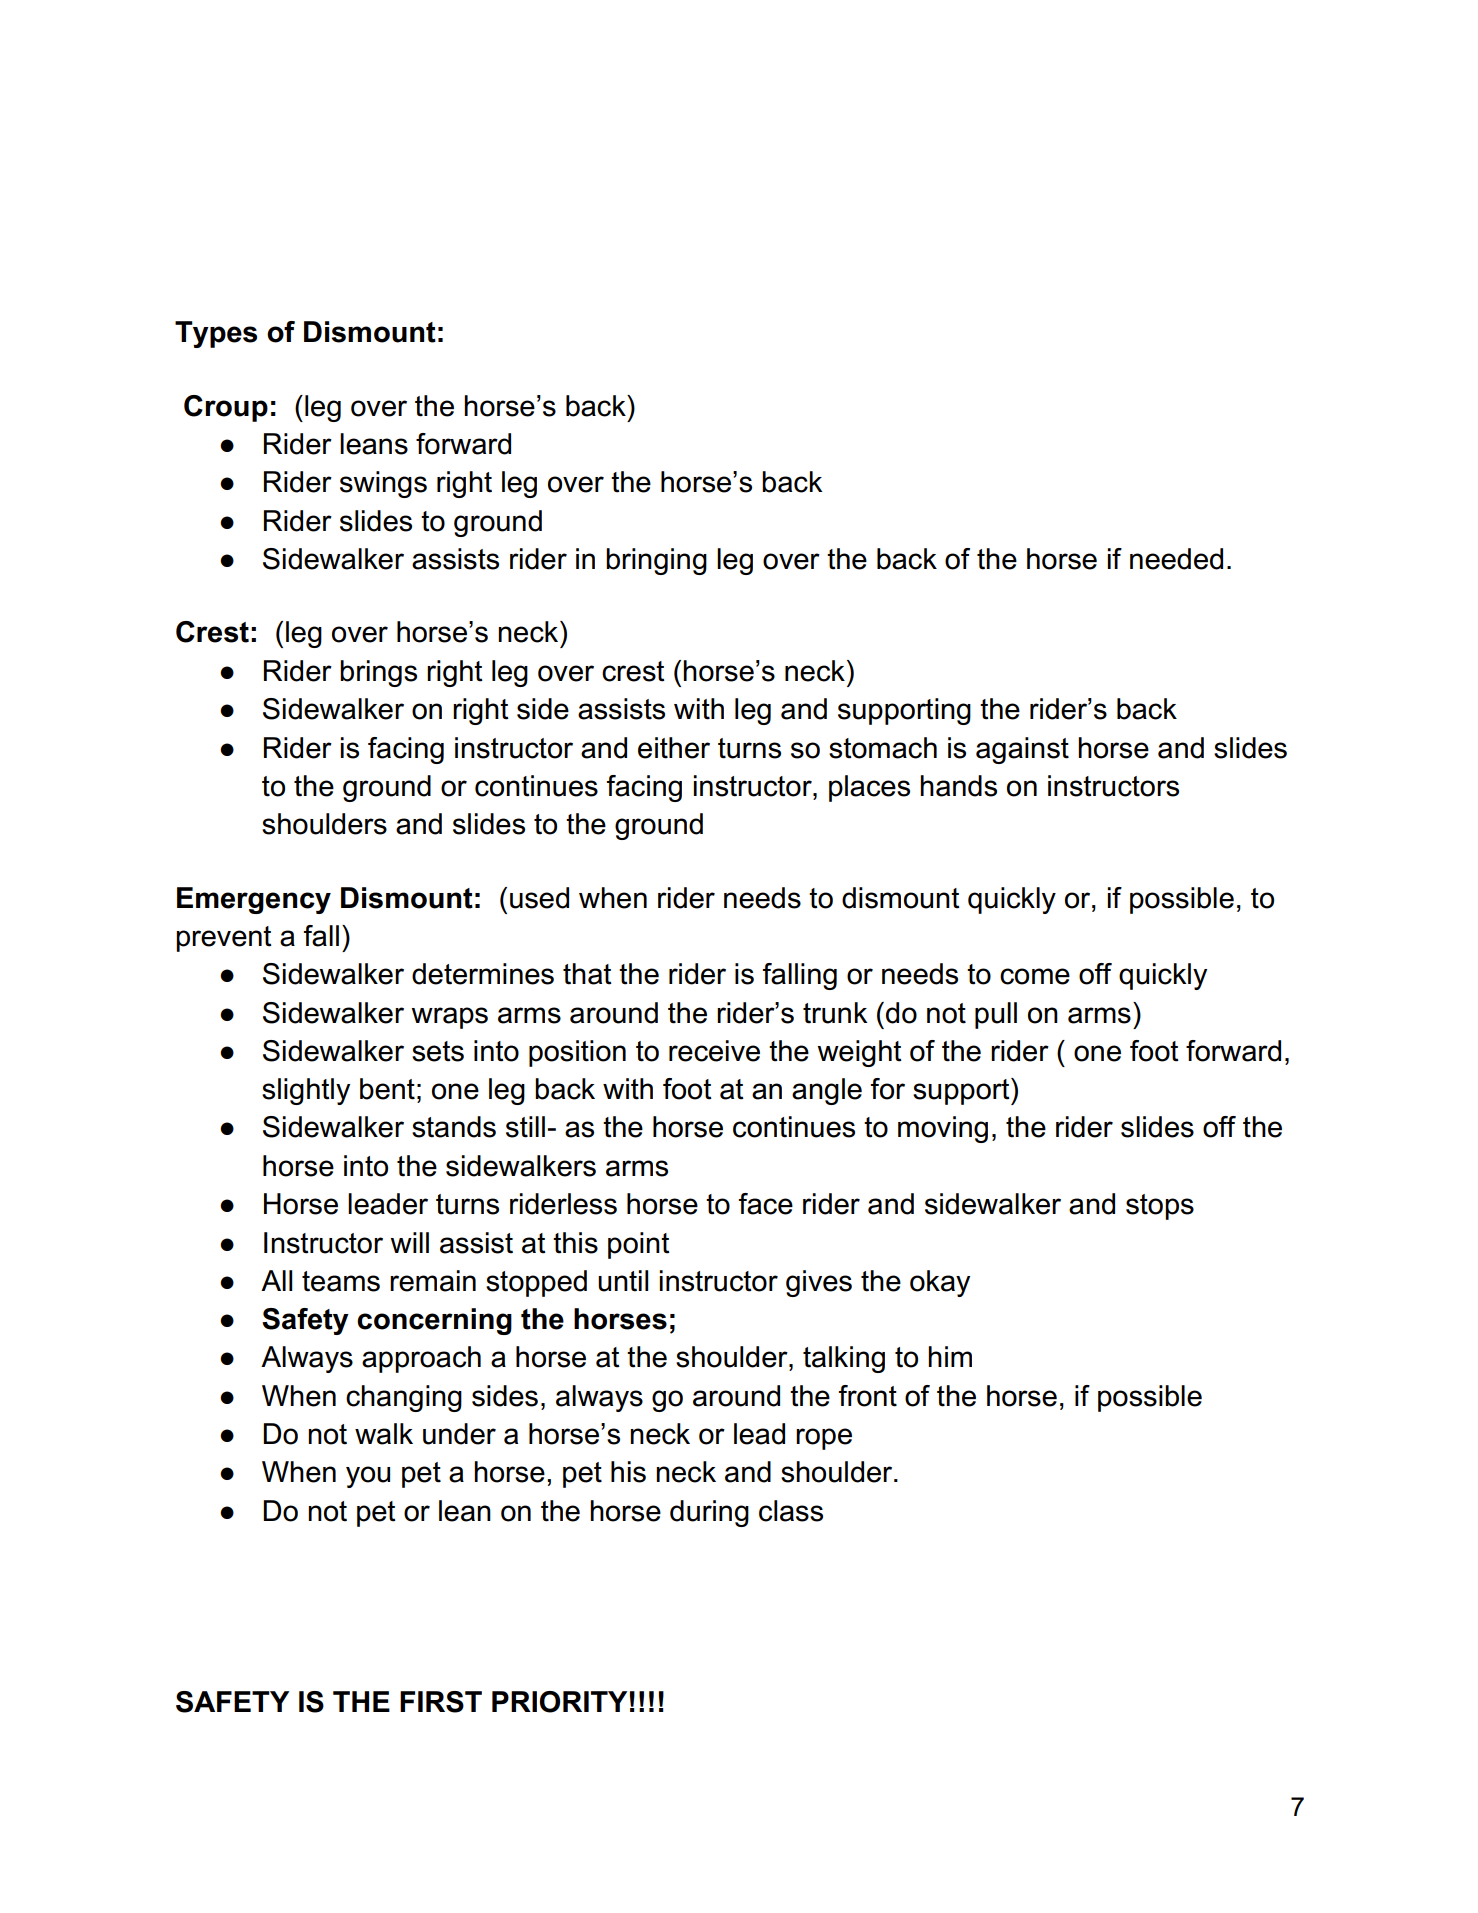 The width and height of the screenshot is (1478, 1913). Describe the element at coordinates (441, 1702) in the screenshot. I see `FIRST` at that location.
